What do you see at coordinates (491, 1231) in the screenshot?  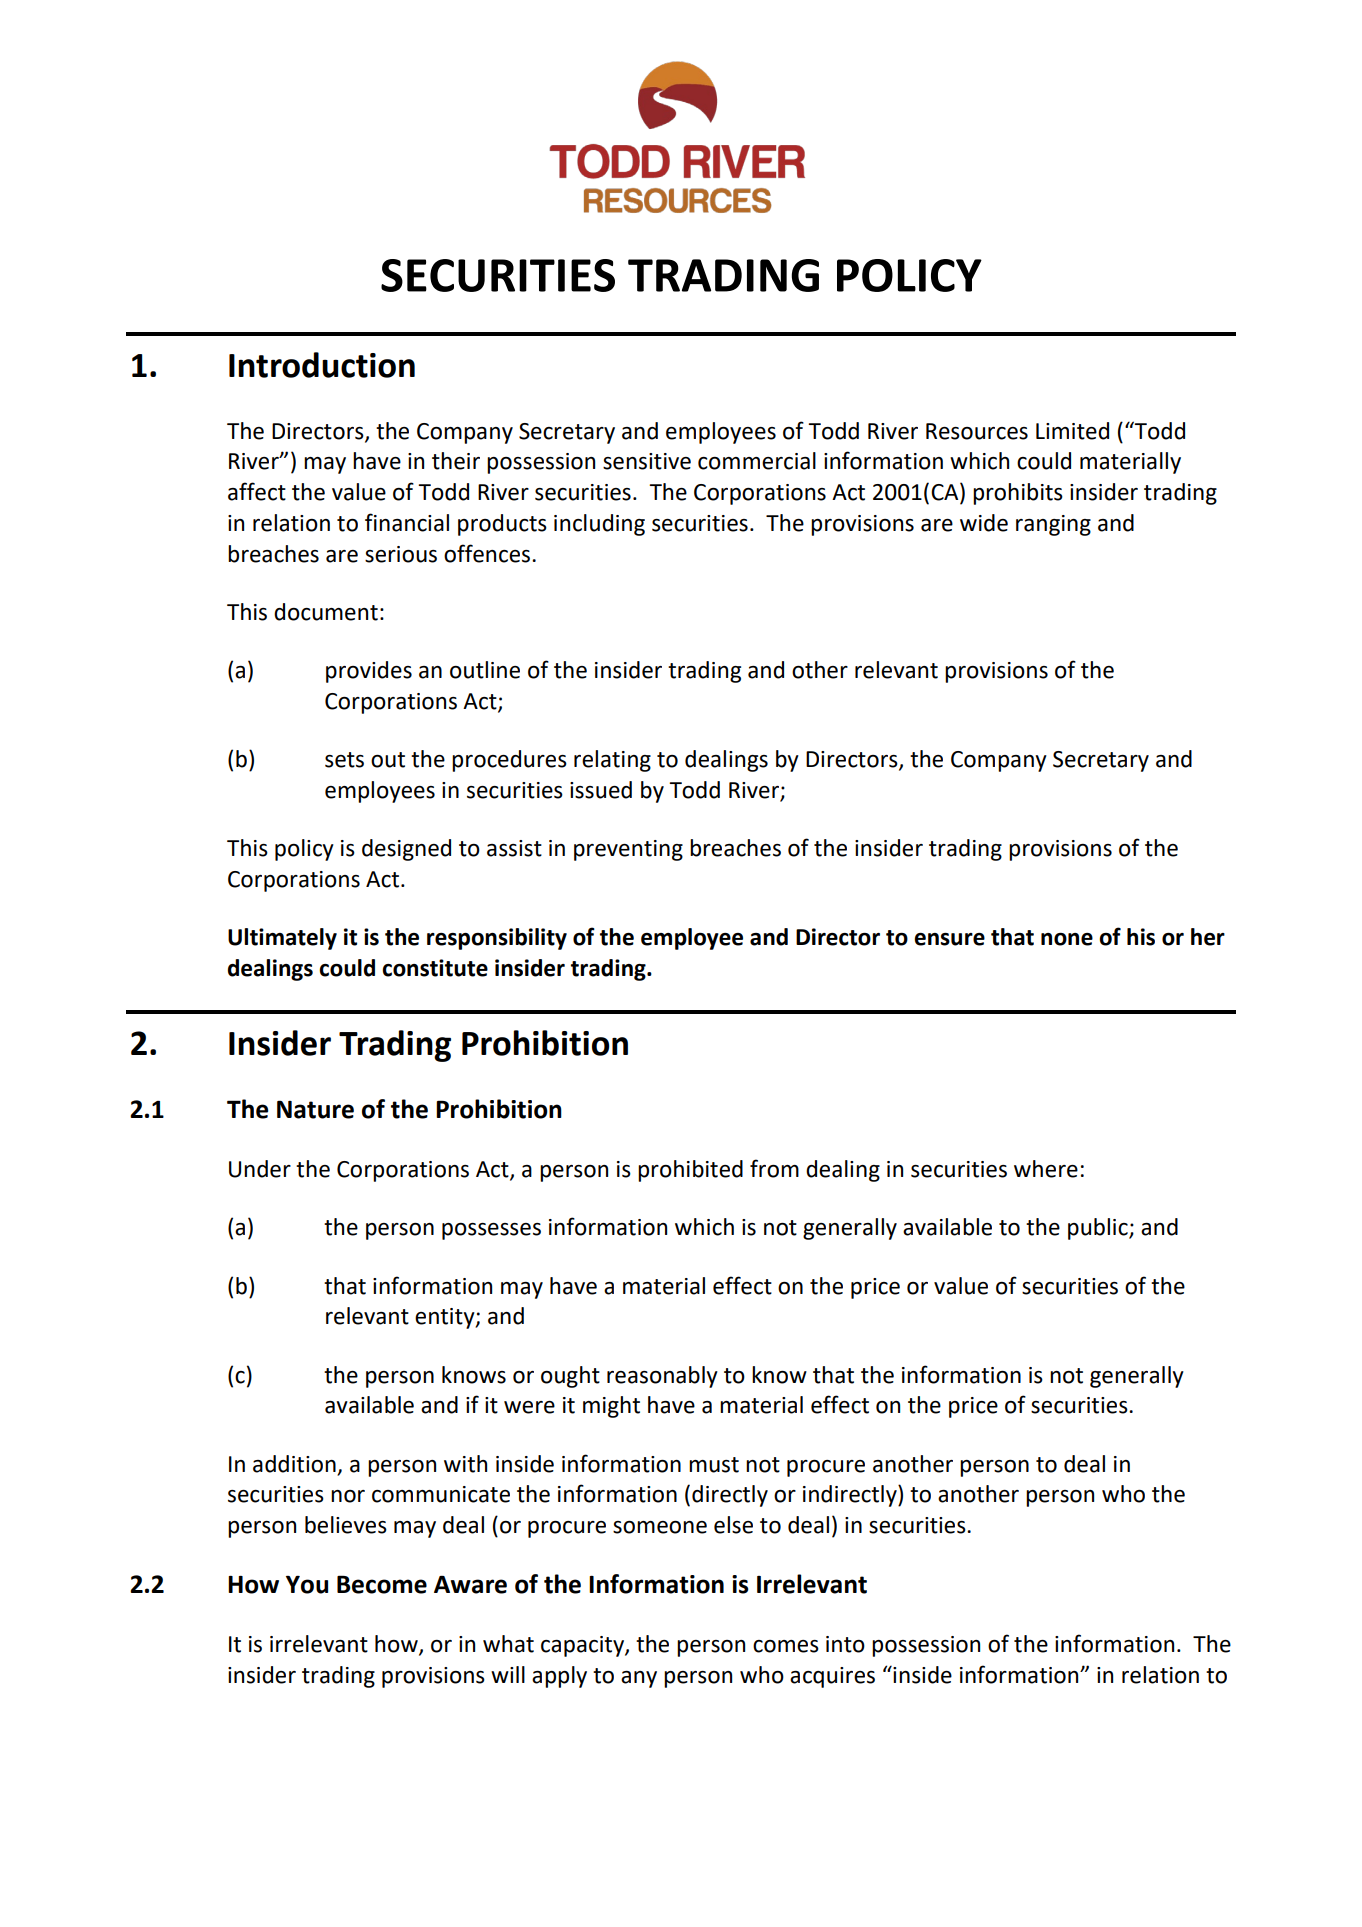 I see `possesses` at bounding box center [491, 1231].
